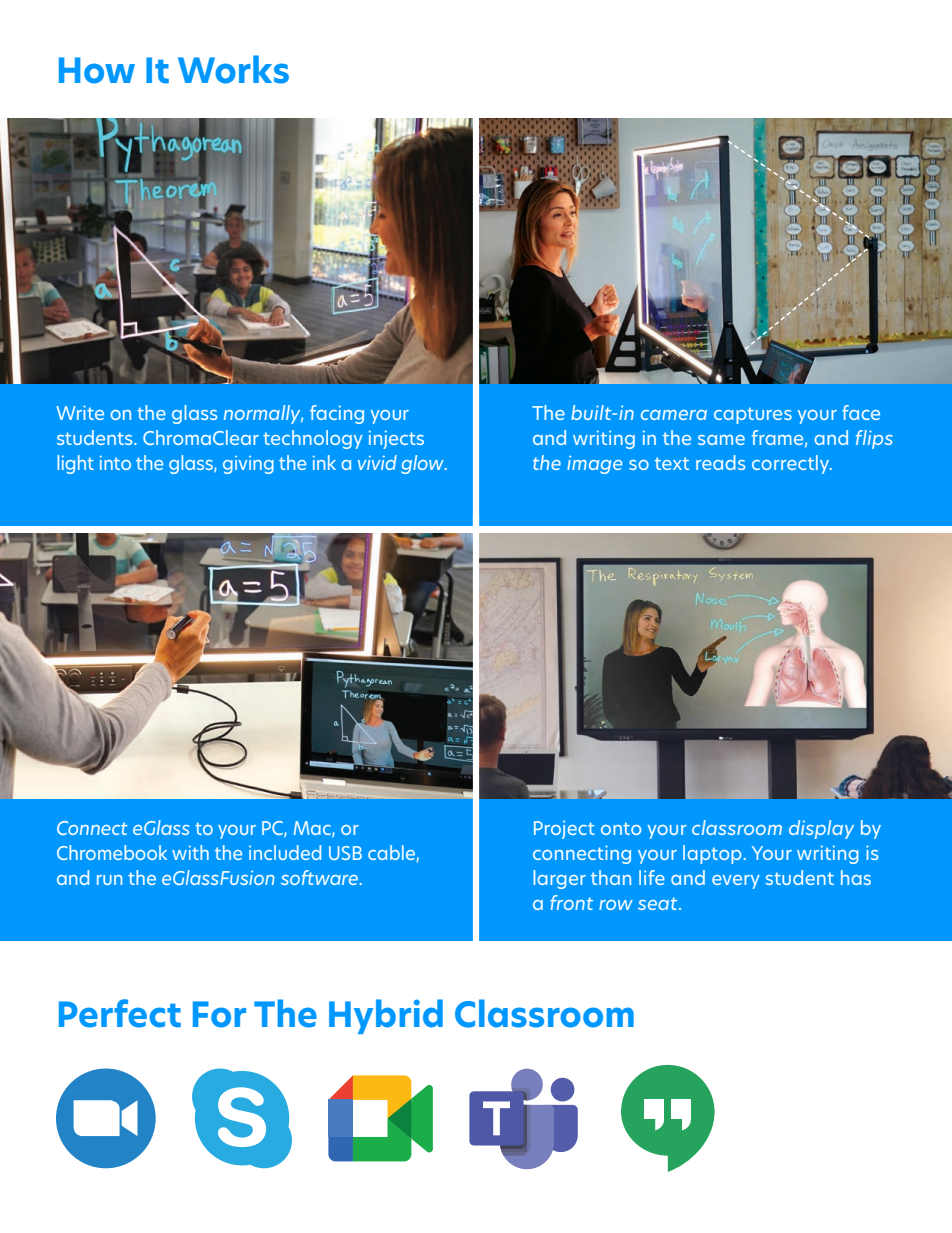 The height and width of the page is (1233, 952). I want to click on display, so click(821, 829).
